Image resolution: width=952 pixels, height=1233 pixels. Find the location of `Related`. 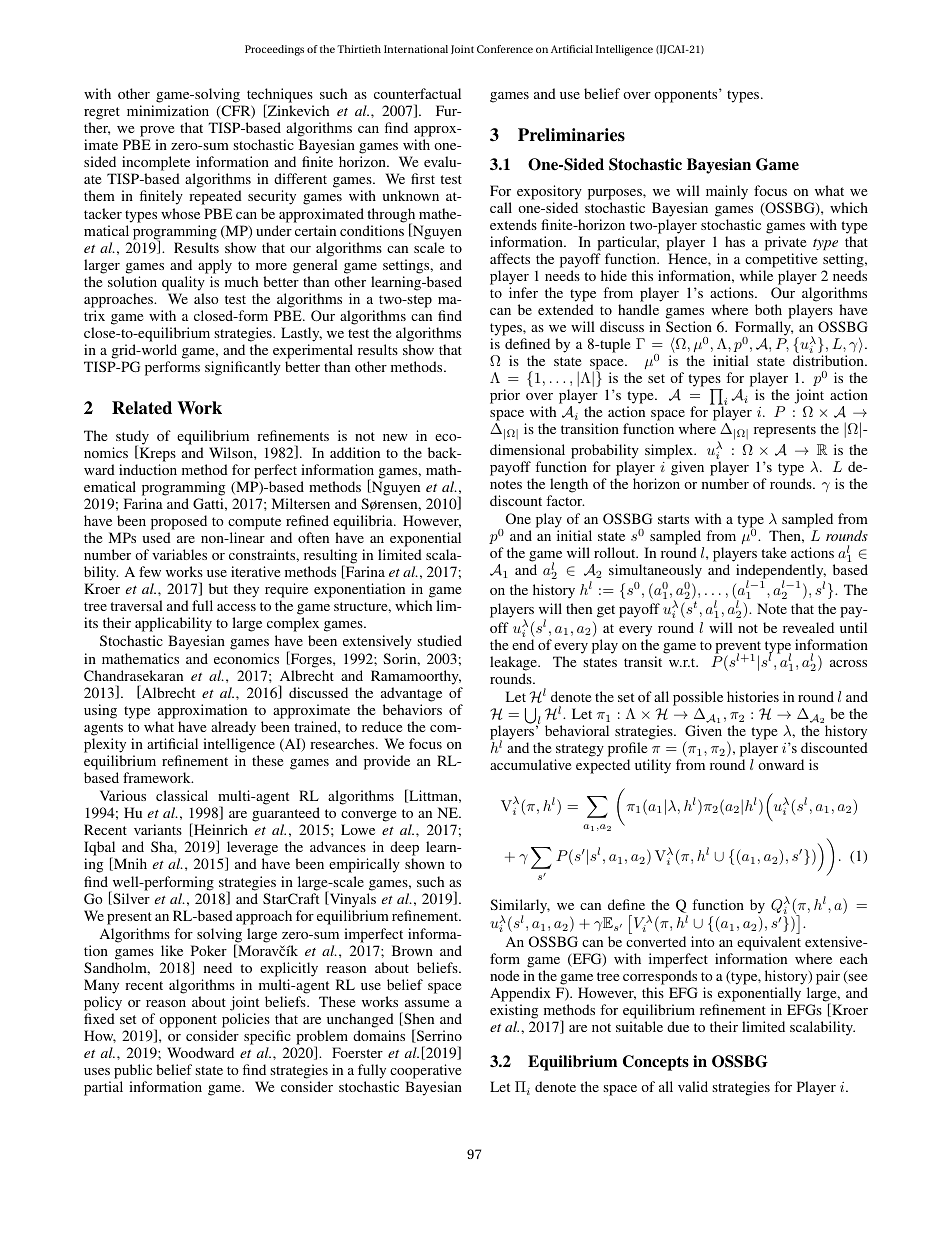

Related is located at coordinates (142, 408).
